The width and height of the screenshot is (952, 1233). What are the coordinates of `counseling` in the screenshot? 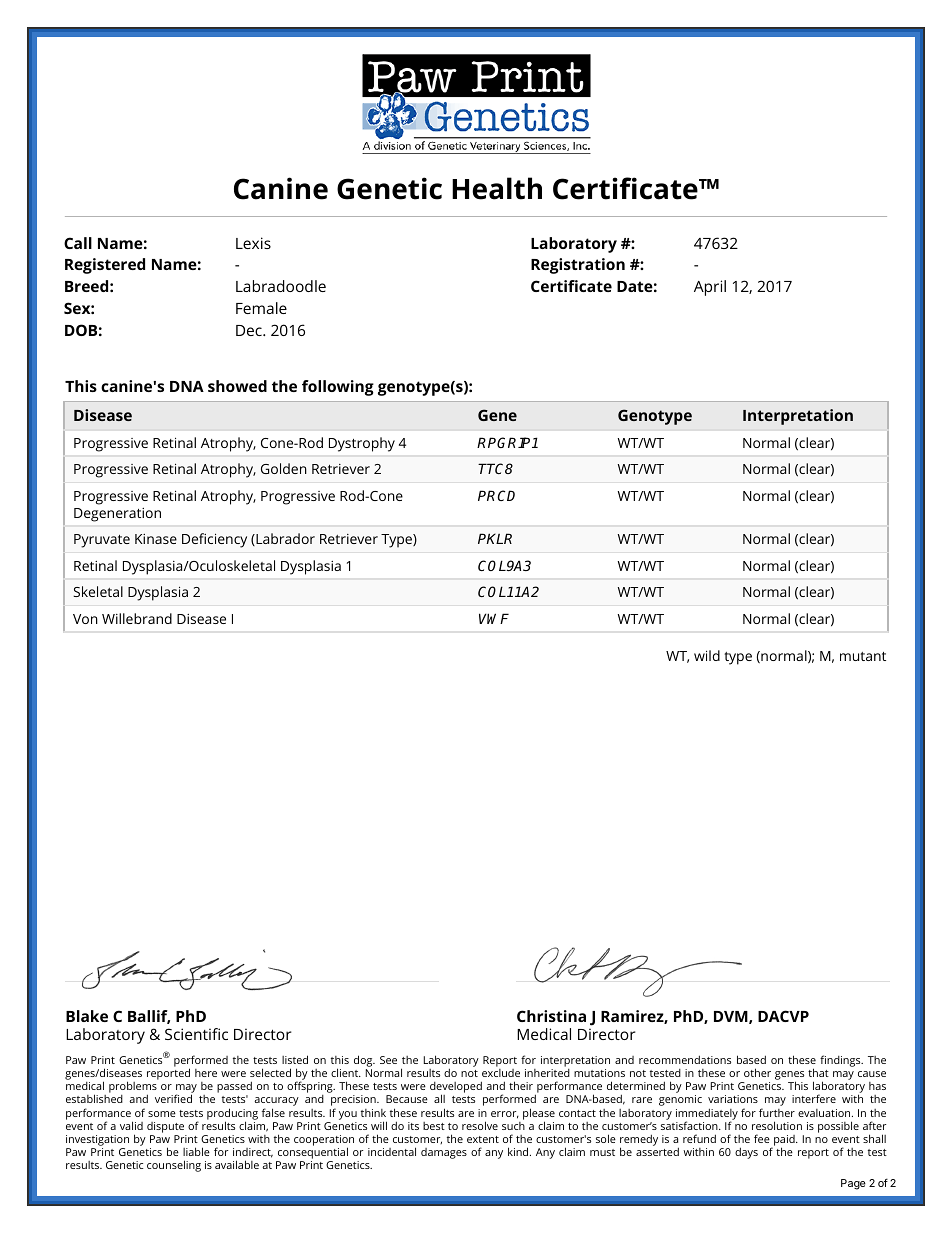 It's located at (174, 1166).
